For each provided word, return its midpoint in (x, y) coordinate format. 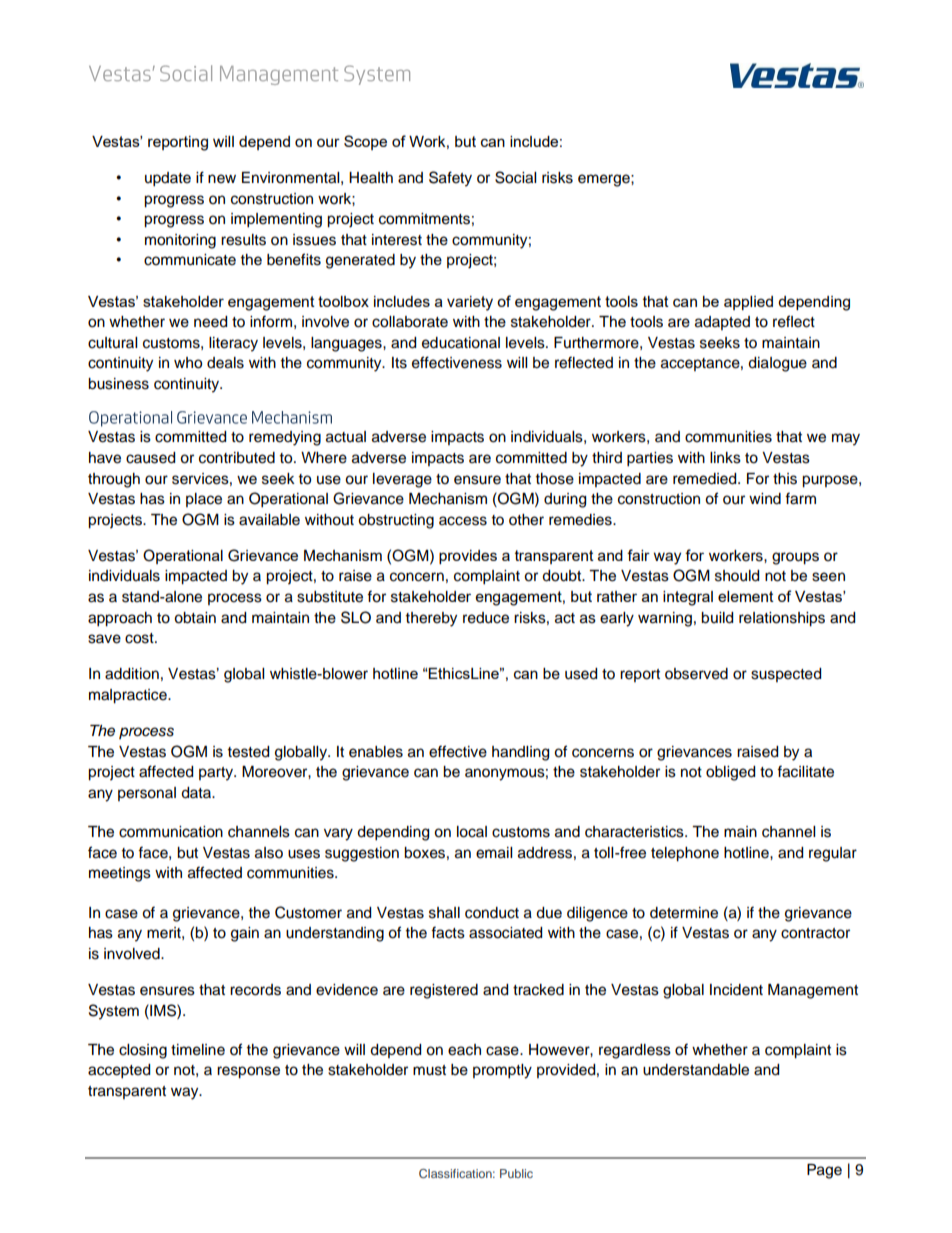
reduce (486, 618)
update (168, 179)
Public (516, 1173)
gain (245, 934)
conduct (492, 913)
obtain (195, 618)
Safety (450, 179)
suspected (786, 675)
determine (684, 913)
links (725, 458)
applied (748, 303)
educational (461, 343)
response (248, 1072)
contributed (237, 458)
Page (824, 1171)
